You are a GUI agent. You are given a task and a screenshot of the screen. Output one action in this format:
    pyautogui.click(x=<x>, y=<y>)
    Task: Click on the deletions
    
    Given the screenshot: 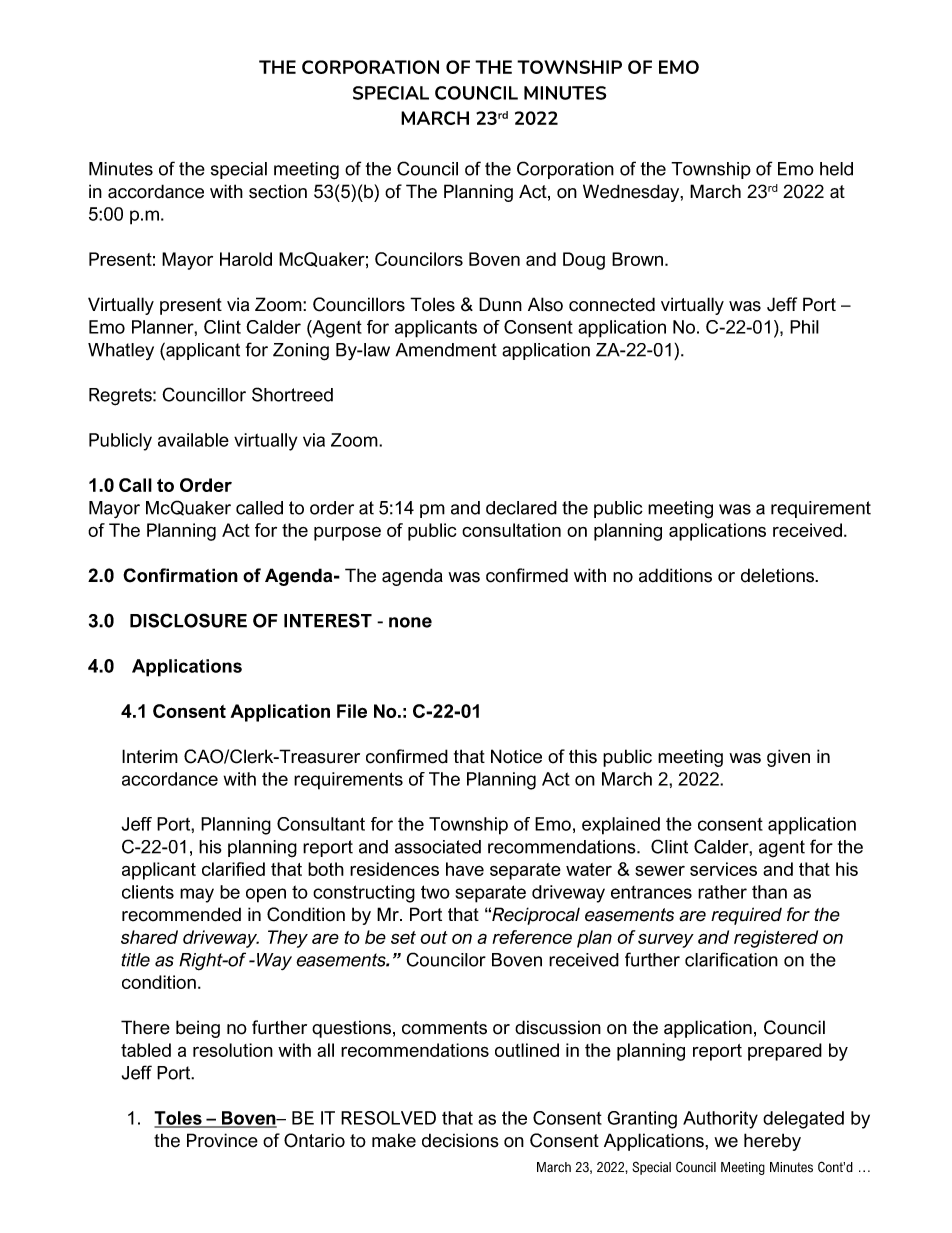 What is the action you would take?
    pyautogui.click(x=779, y=575)
